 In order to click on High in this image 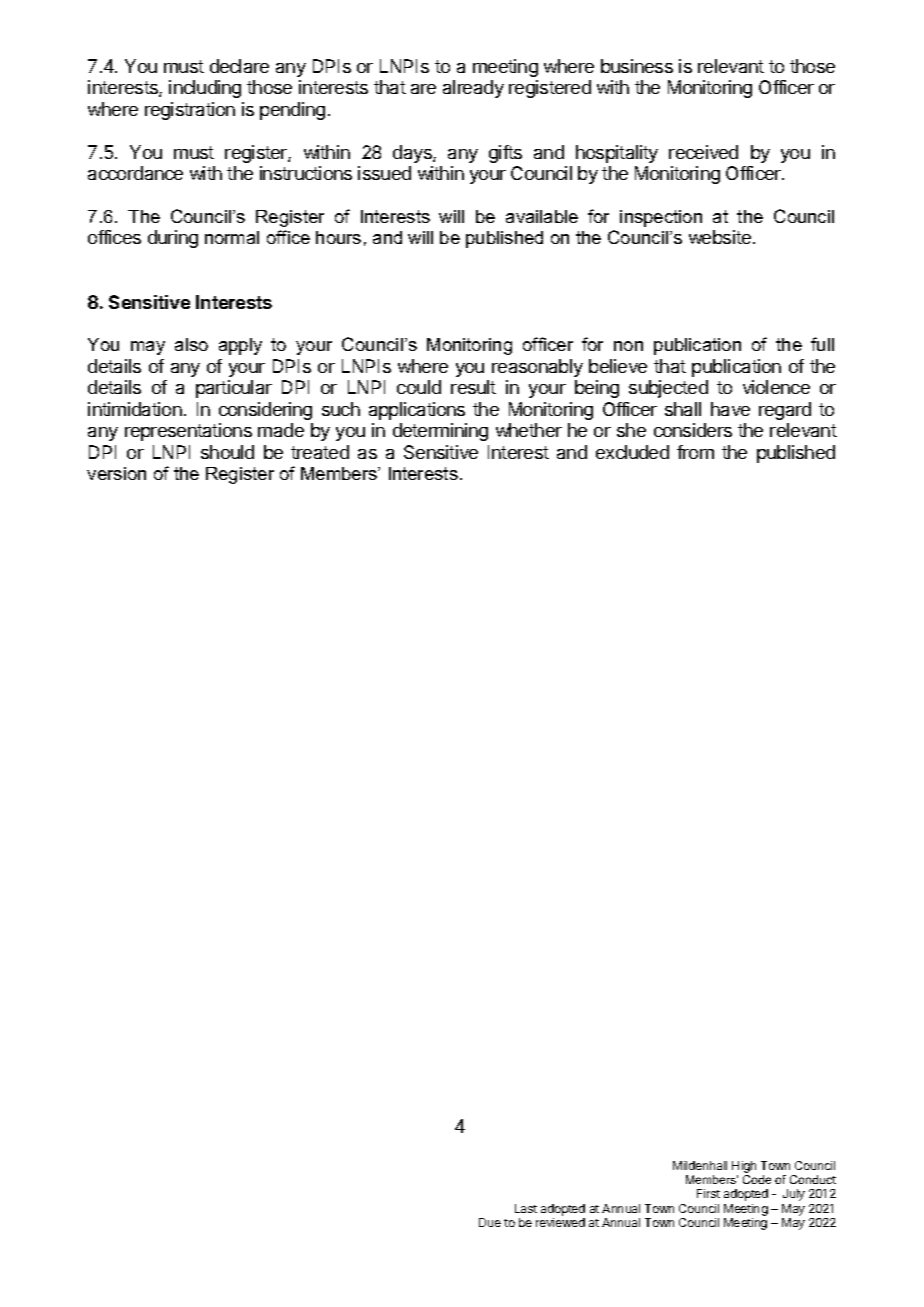, I will do `click(744, 1167)`.
